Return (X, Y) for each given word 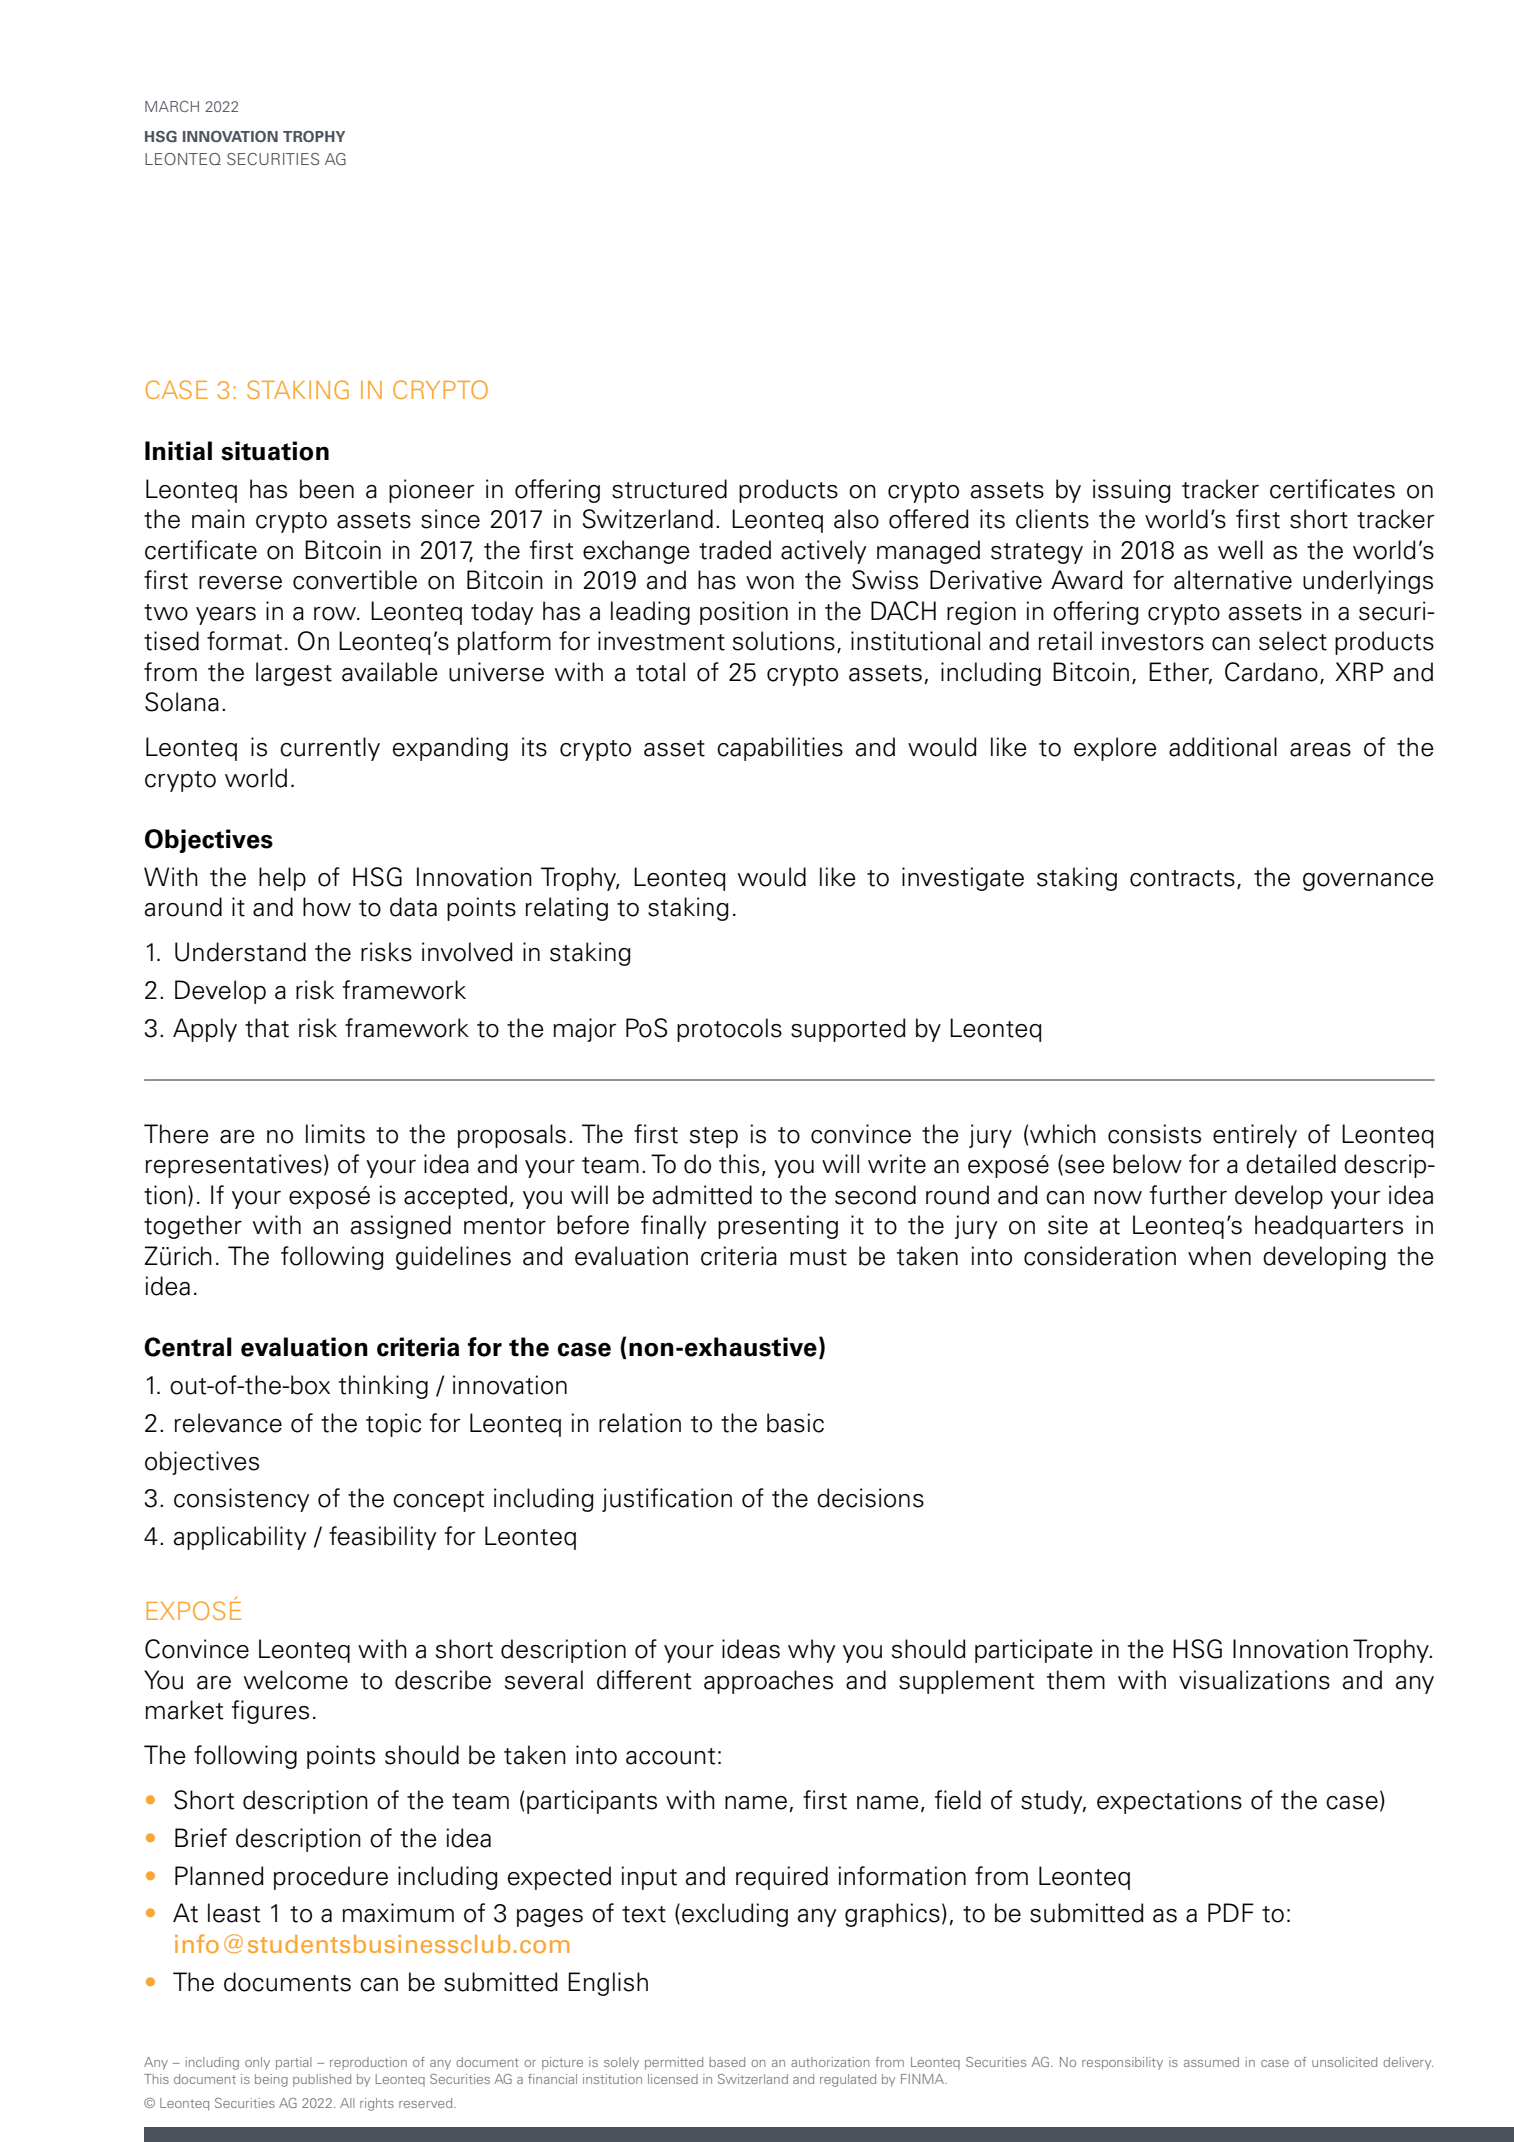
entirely (1255, 1136)
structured (669, 489)
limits (335, 1134)
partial (293, 2063)
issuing (1132, 491)
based (727, 2062)
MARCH (172, 106)
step (714, 1137)
